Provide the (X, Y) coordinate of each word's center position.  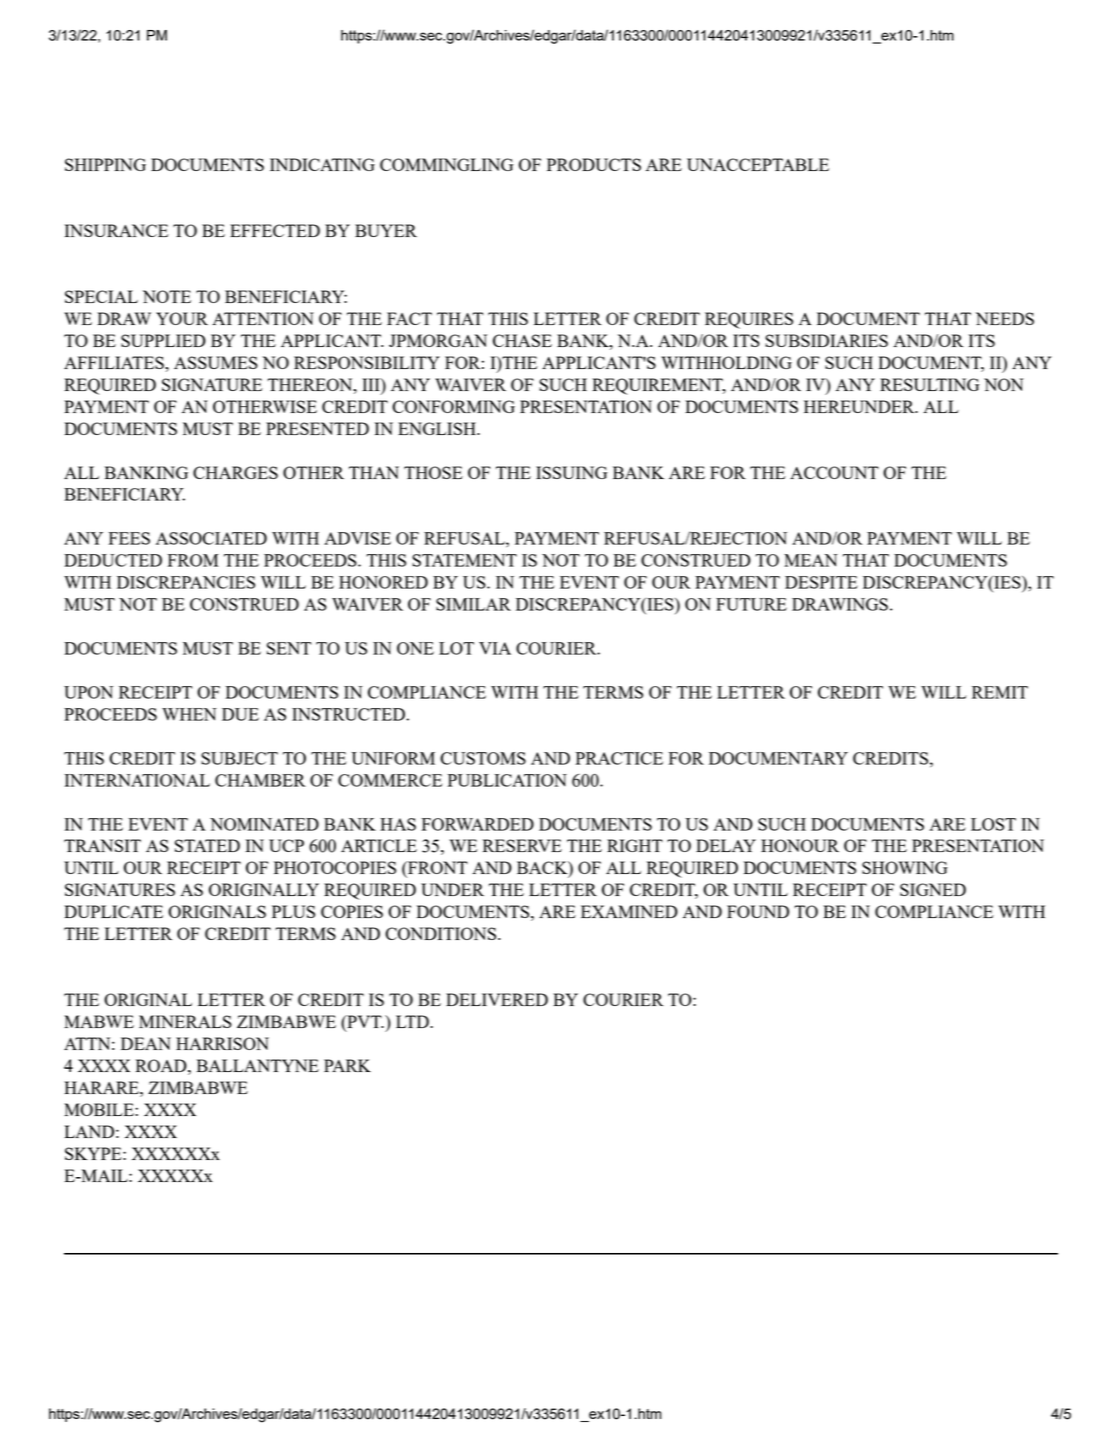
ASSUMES (216, 362)
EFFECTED (275, 230)
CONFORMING (453, 406)
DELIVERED (497, 999)
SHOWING (905, 867)
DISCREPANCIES (186, 582)
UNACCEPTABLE (758, 164)
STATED (207, 845)
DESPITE (821, 582)
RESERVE (522, 845)
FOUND (758, 911)
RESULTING (929, 384)
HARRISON (222, 1043)
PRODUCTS (594, 164)
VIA (495, 648)
